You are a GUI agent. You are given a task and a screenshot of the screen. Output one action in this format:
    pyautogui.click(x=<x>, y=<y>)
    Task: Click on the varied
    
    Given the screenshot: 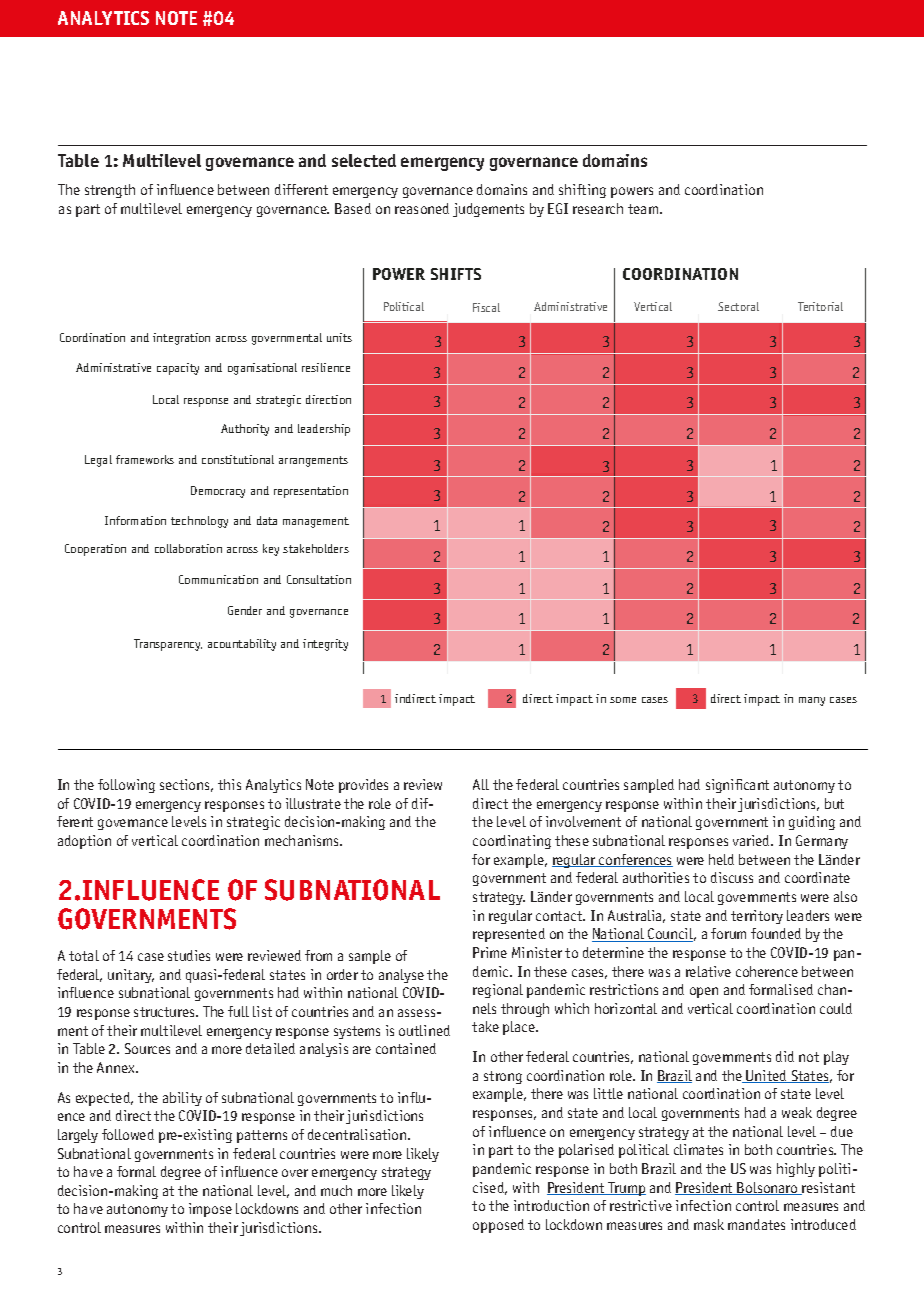 What is the action you would take?
    pyautogui.click(x=752, y=840)
